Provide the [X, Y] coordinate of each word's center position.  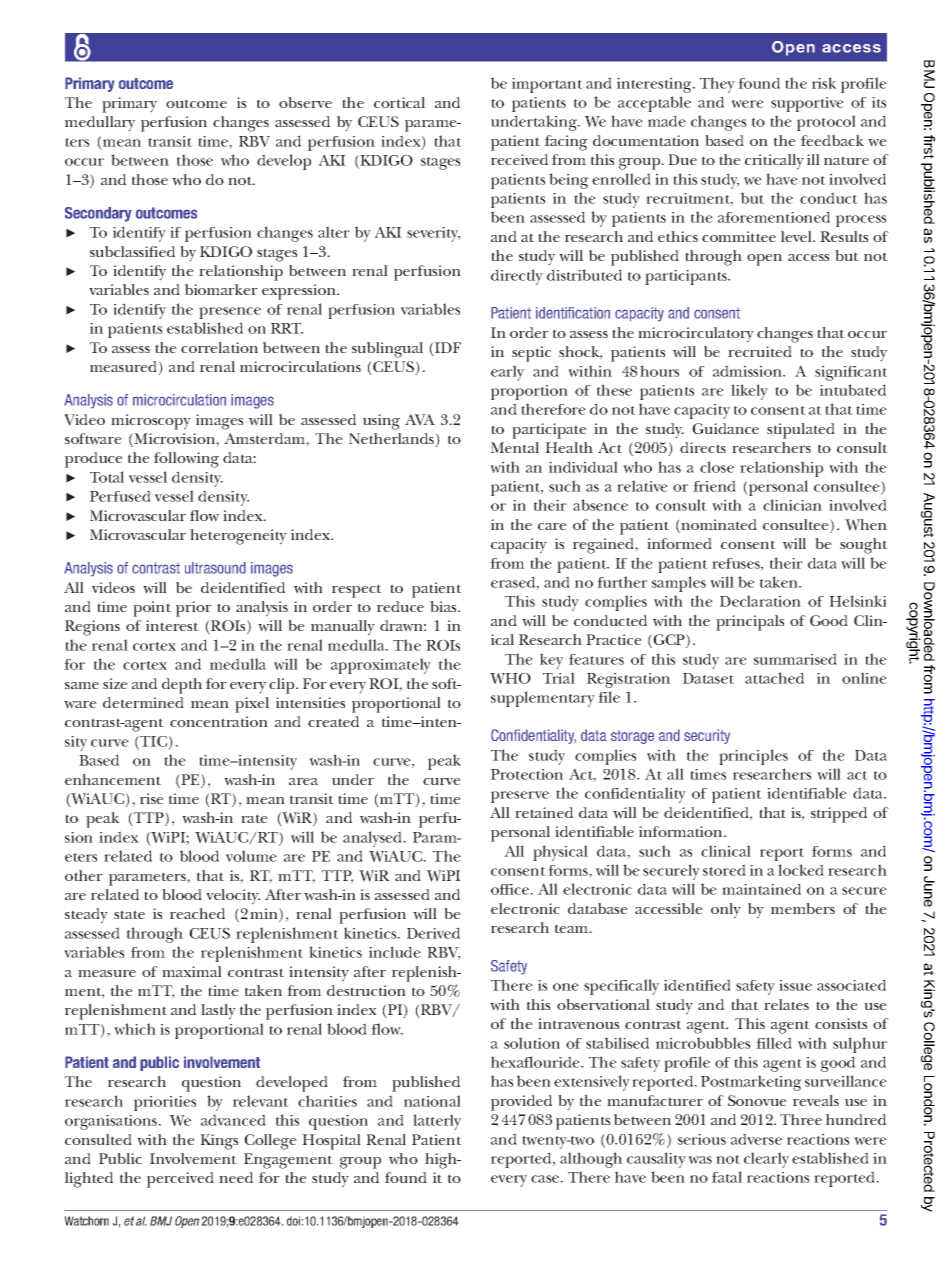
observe [305, 102]
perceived [180, 1180]
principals [750, 623]
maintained [761, 889]
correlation [219, 347]
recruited [760, 351]
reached [197, 913]
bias [444, 606]
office [511, 889]
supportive [807, 104]
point [152, 609]
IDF [447, 349]
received [519, 159]
